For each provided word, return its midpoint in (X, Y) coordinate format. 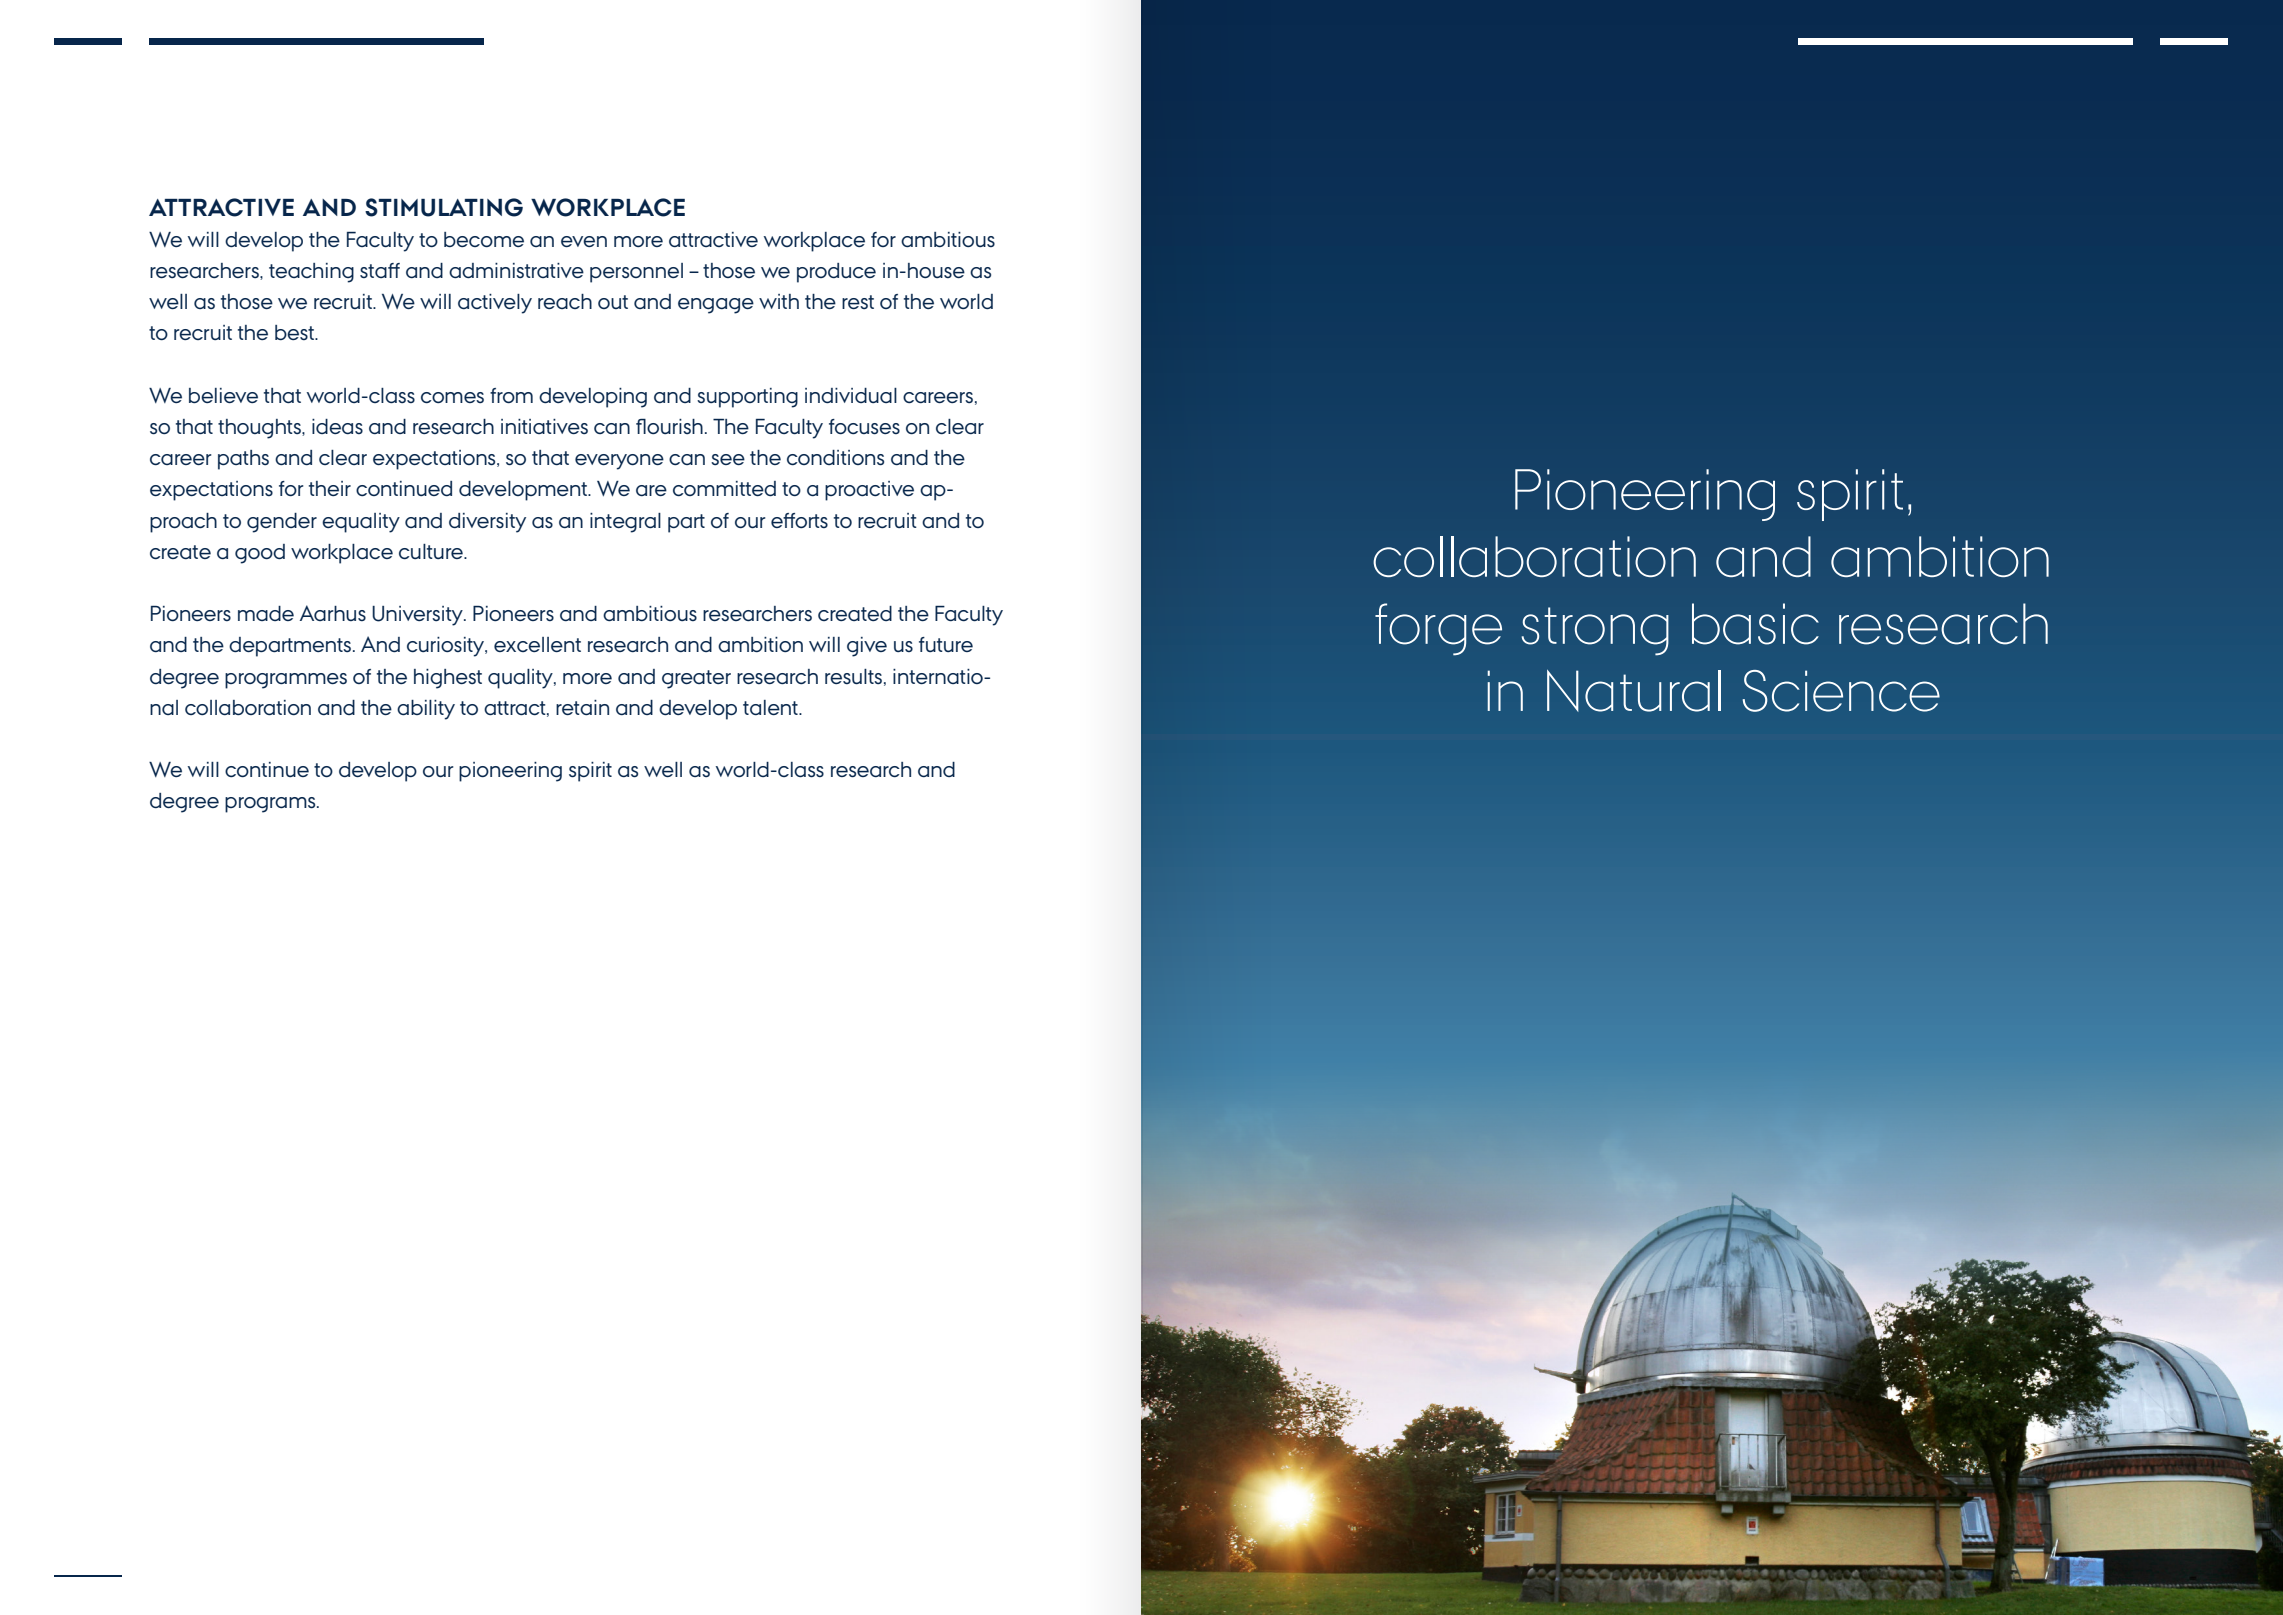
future (946, 644)
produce (836, 273)
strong (1595, 631)
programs (271, 805)
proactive (869, 491)
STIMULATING (444, 207)
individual (851, 395)
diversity (487, 523)
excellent (537, 644)
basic (1755, 624)
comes (452, 397)
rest (858, 302)
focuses (864, 427)
